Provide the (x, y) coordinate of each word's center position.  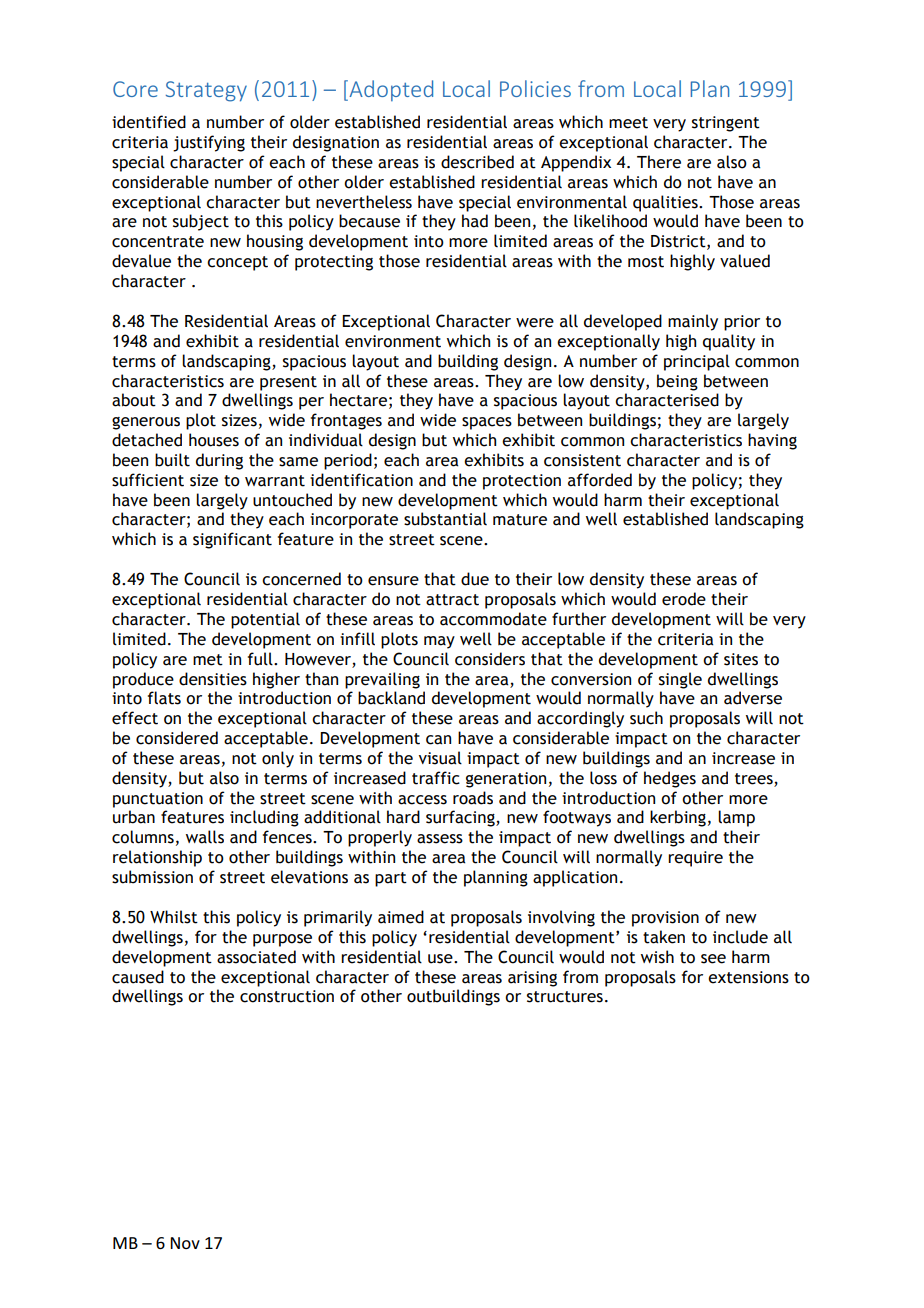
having (772, 441)
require (695, 859)
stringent (726, 124)
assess (440, 839)
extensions (748, 977)
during (219, 461)
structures (565, 997)
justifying (209, 143)
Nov (185, 1243)
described (477, 162)
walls (205, 837)
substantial (445, 519)
